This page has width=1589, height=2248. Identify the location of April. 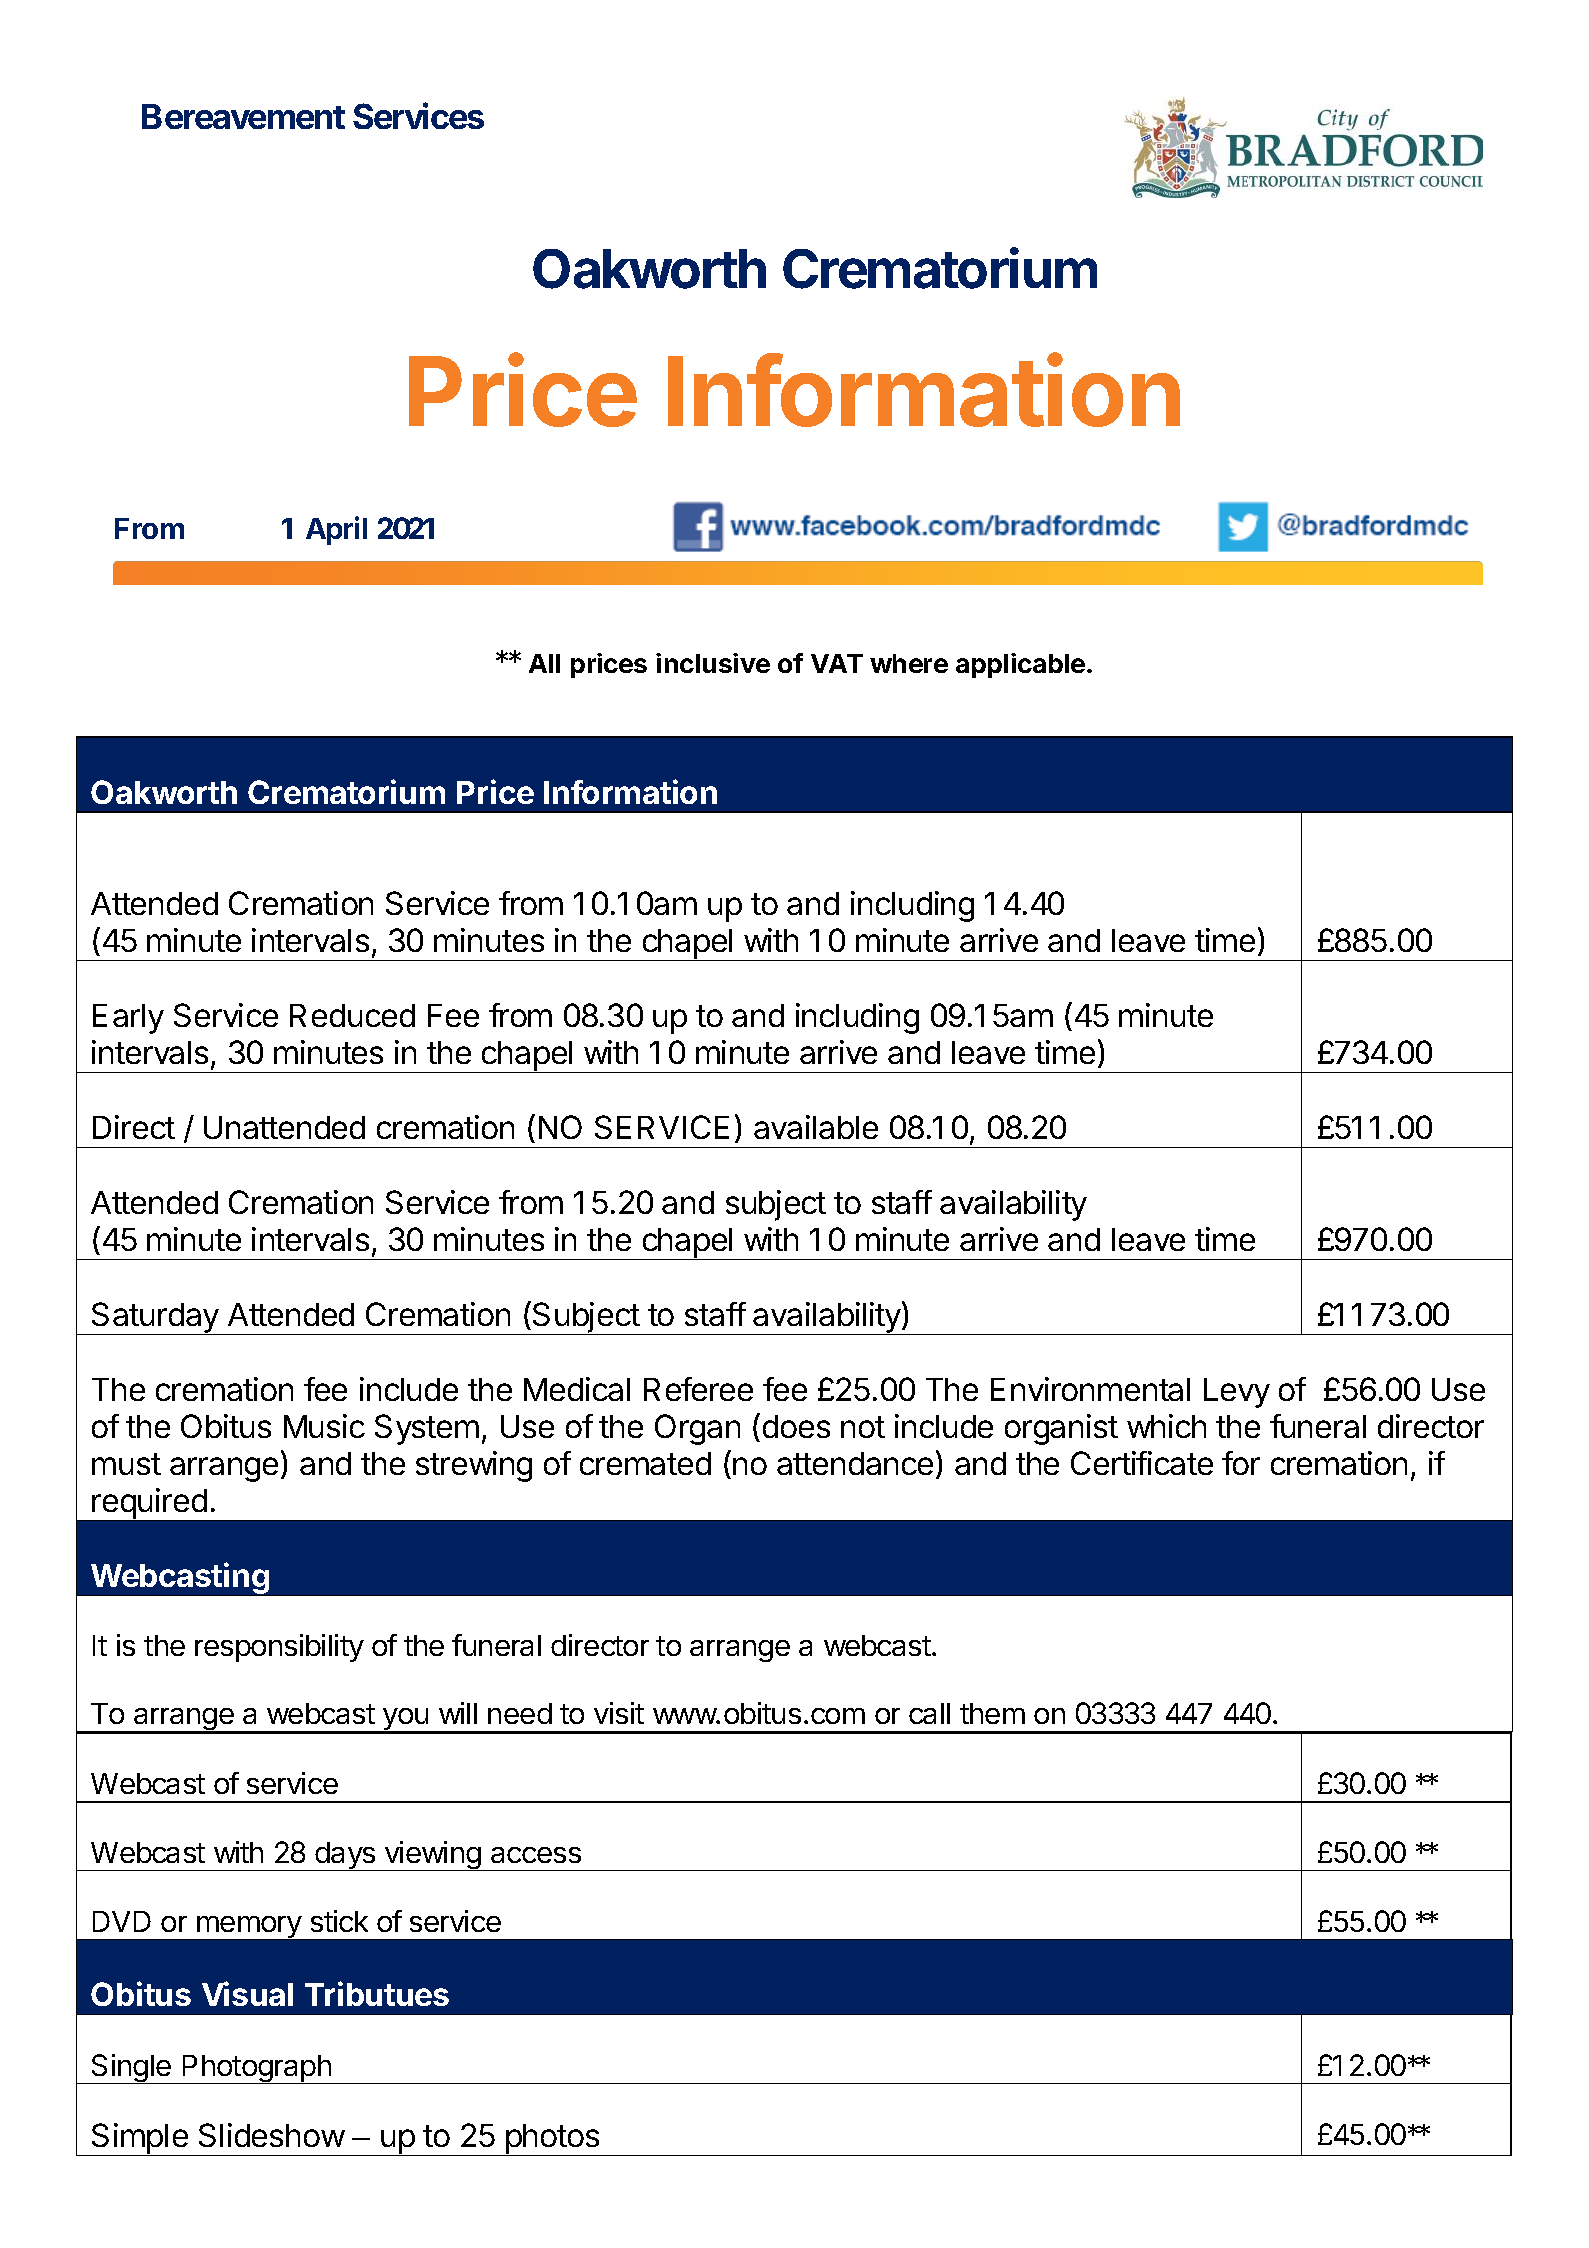
(336, 530).
